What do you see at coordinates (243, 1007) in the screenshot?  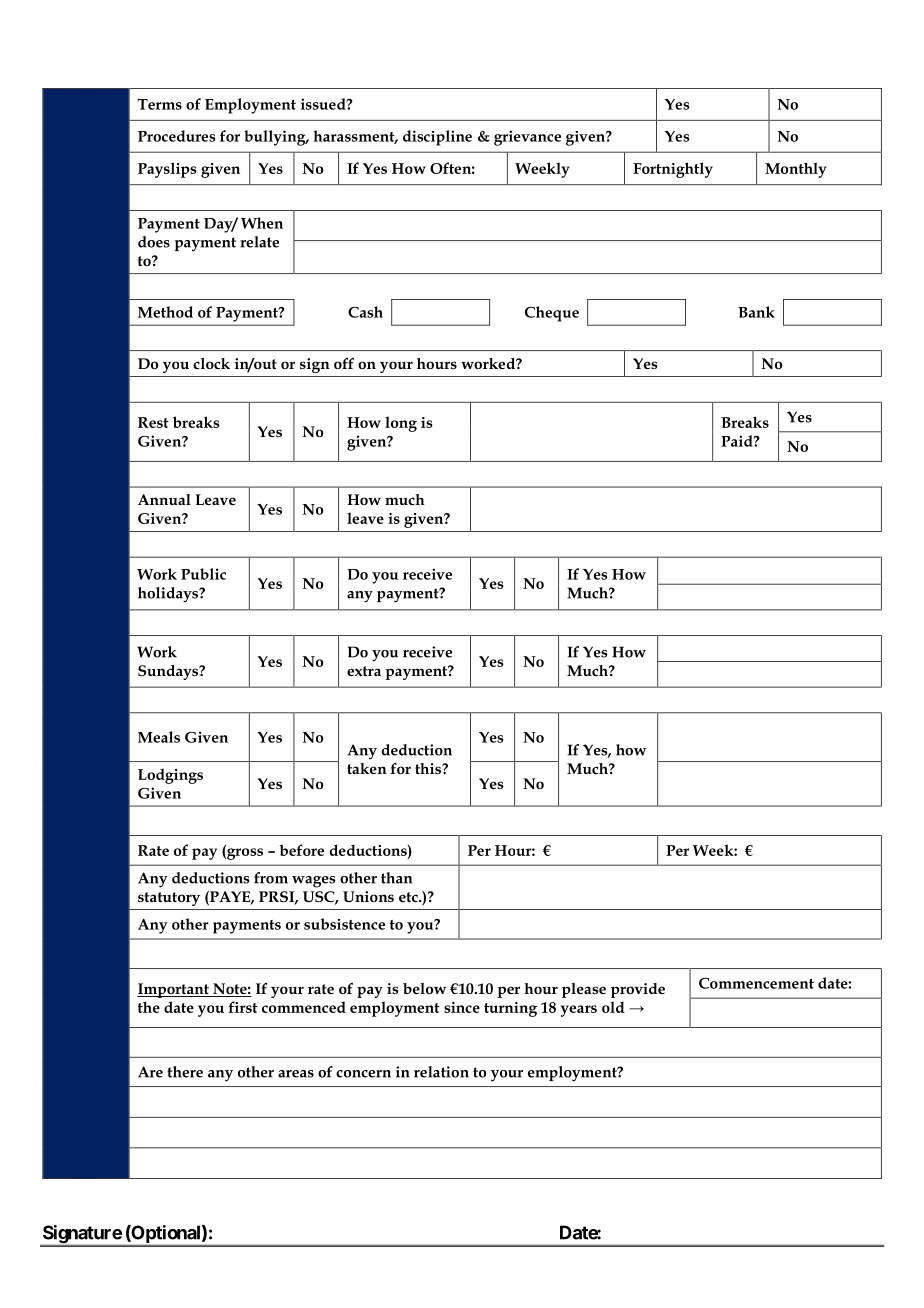 I see `first` at bounding box center [243, 1007].
